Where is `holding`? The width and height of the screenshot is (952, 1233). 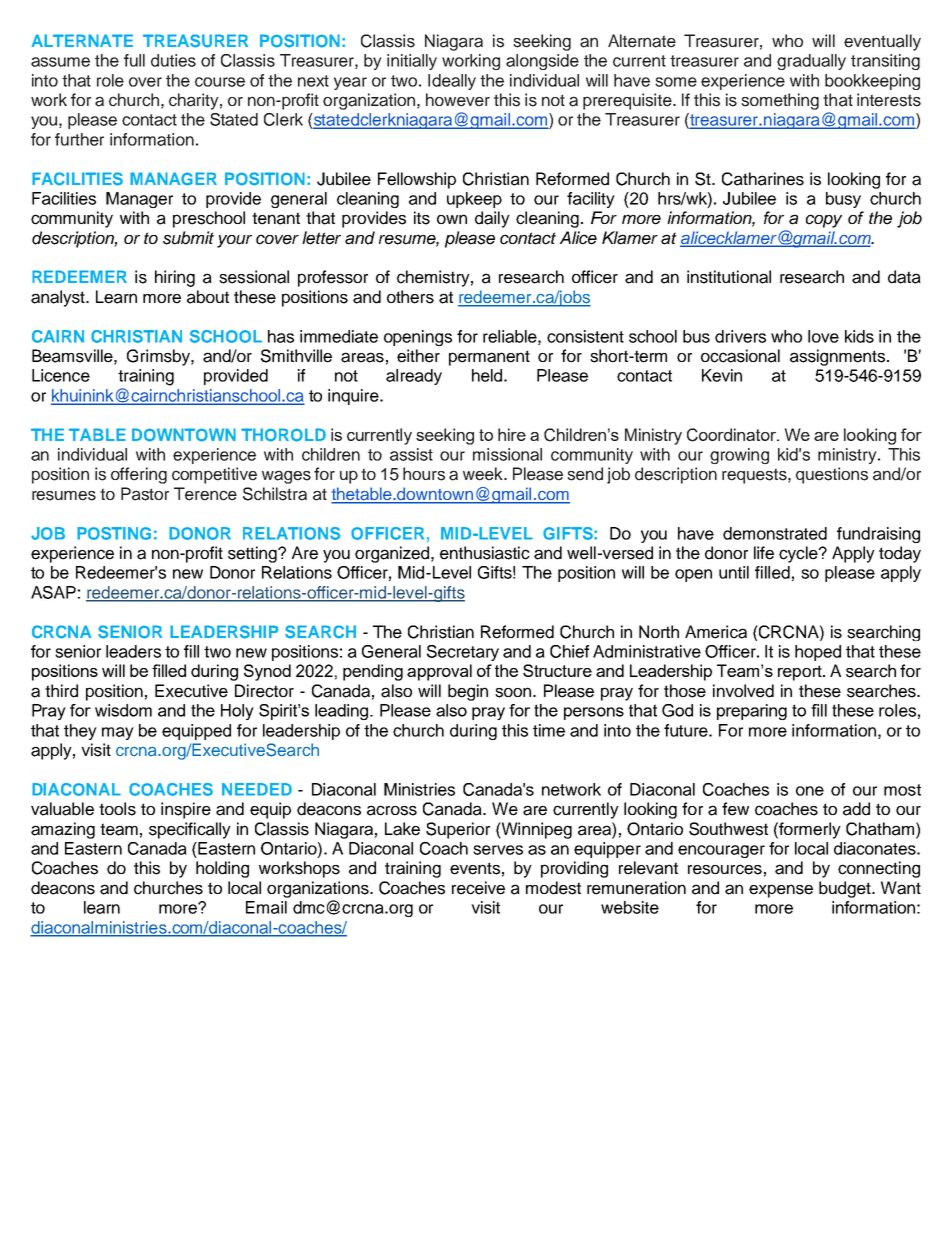 holding is located at coordinates (222, 869).
